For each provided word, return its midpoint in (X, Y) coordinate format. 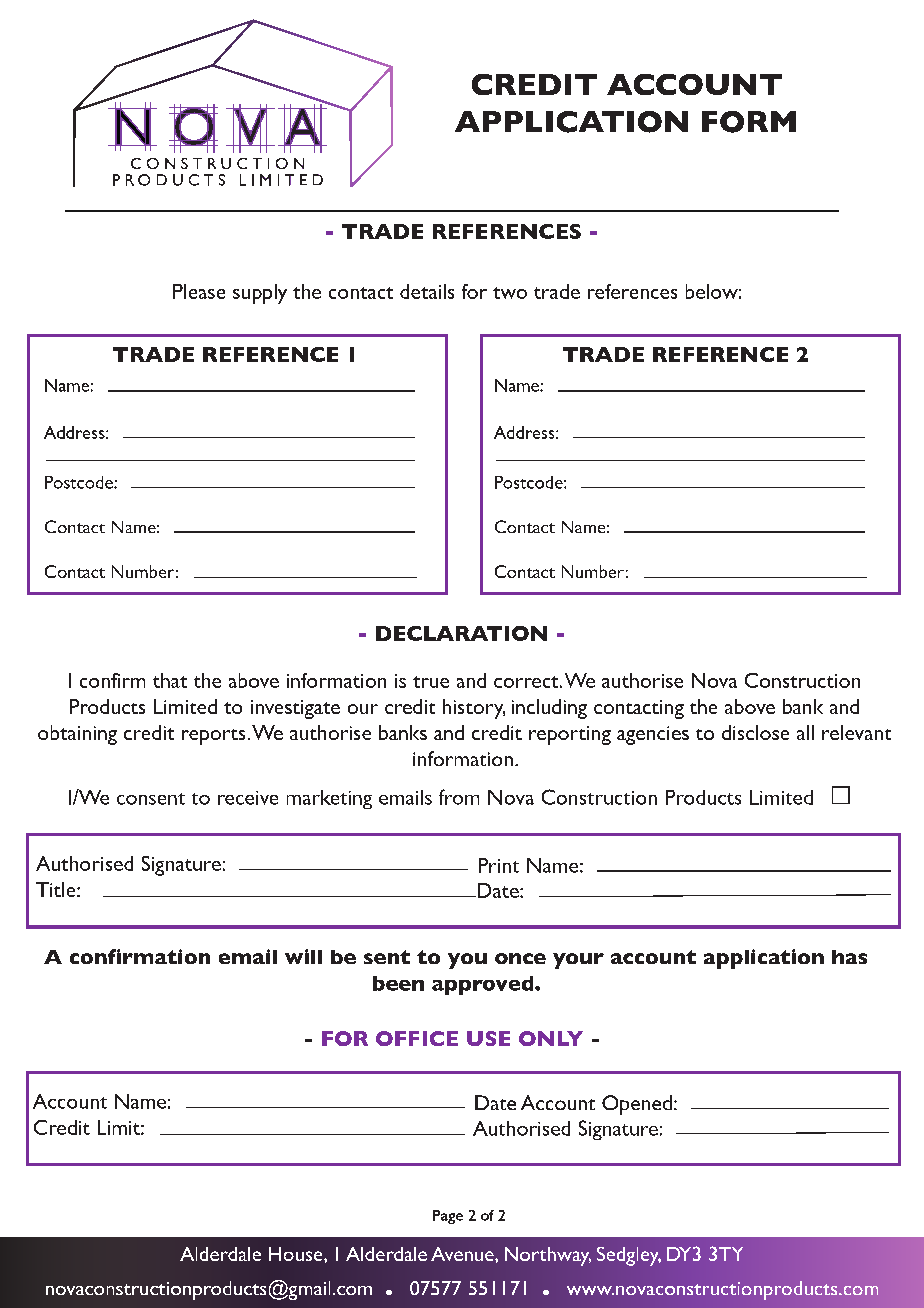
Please (199, 291)
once (520, 958)
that (170, 680)
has (849, 957)
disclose (755, 732)
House (297, 1254)
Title (57, 889)
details (427, 291)
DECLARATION (461, 633)
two (510, 293)
